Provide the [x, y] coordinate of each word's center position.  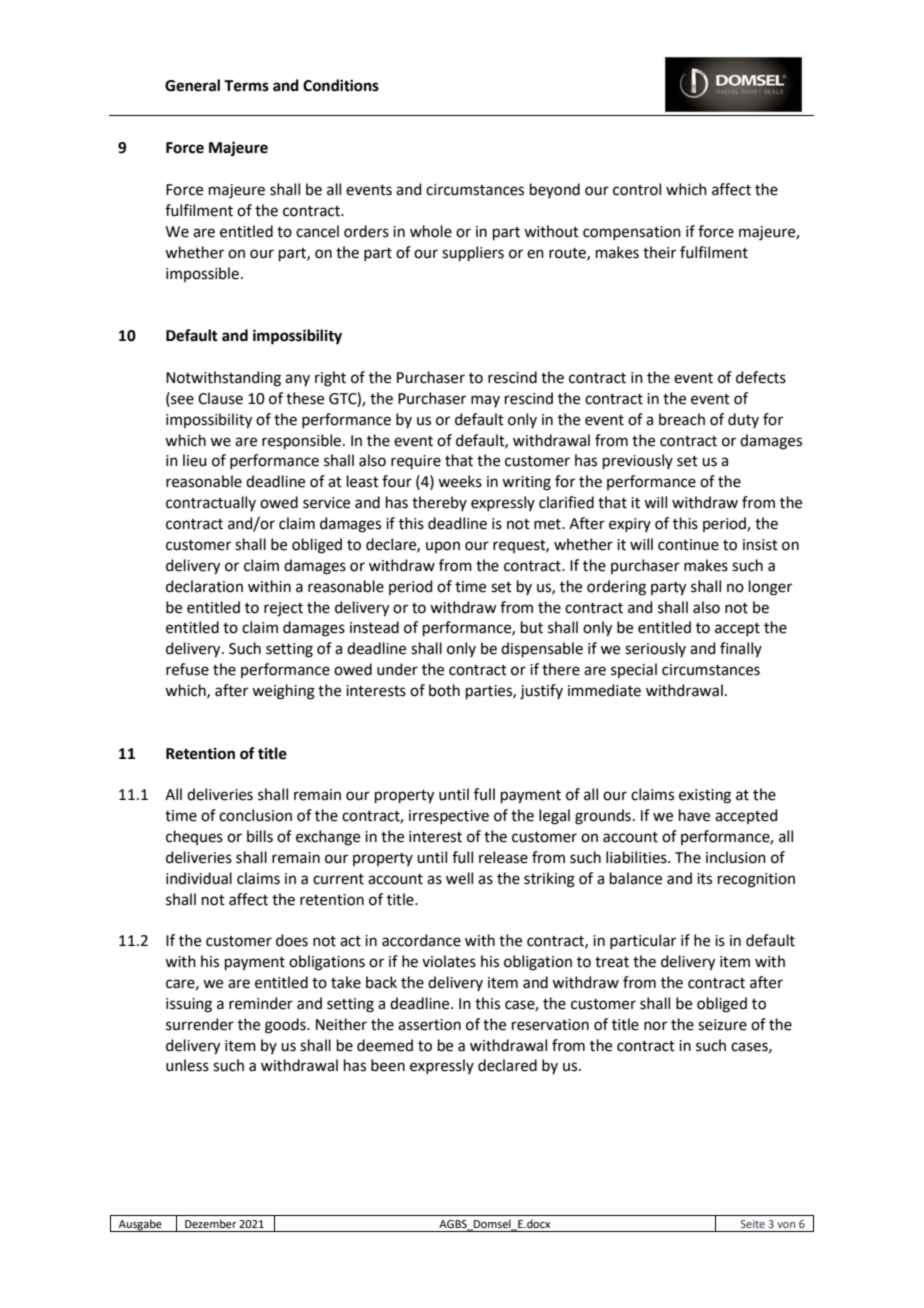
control [637, 189]
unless [187, 1065]
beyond [555, 190]
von [786, 1225]
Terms [246, 86]
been [388, 1065]
